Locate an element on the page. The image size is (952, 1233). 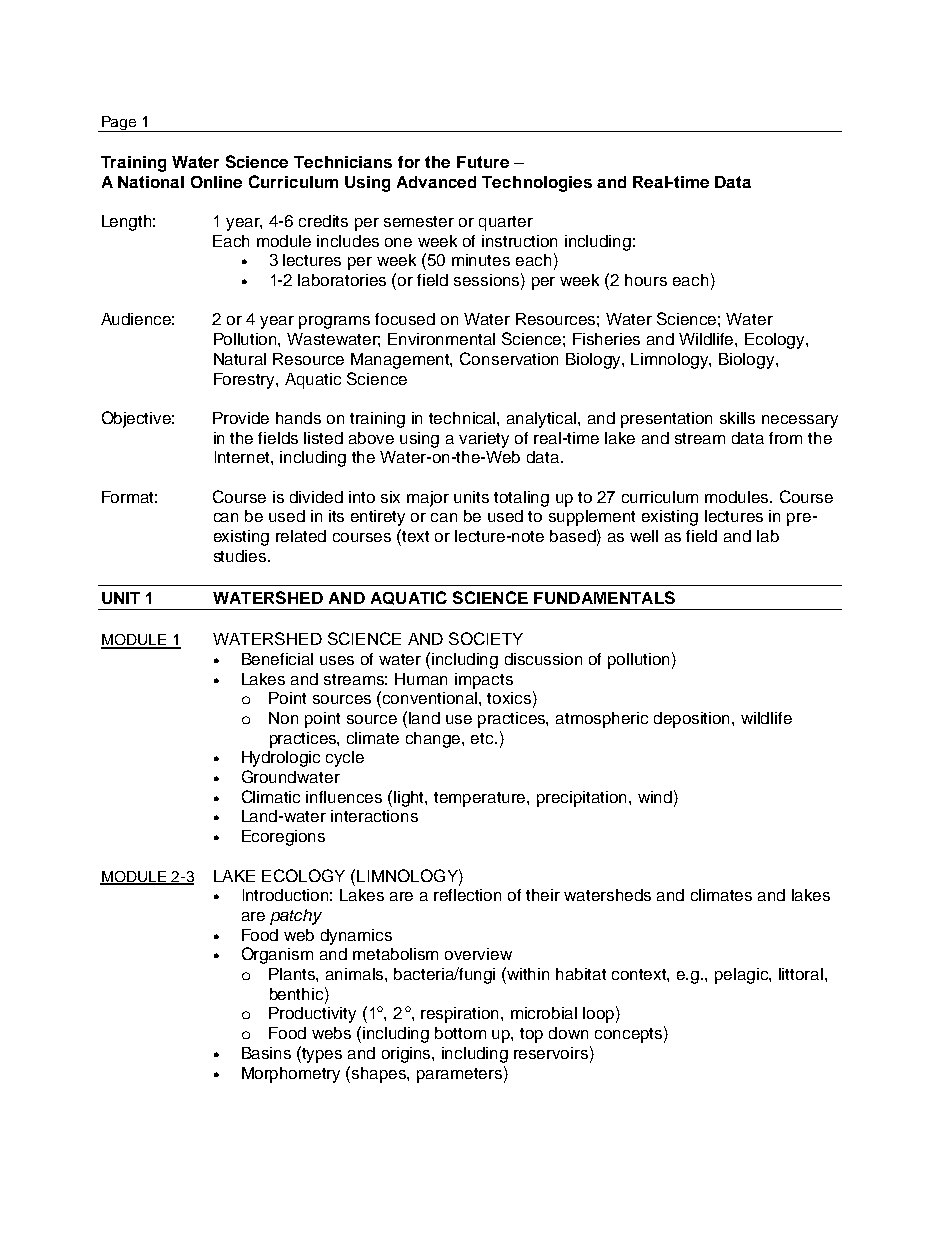
bottom is located at coordinates (460, 1033).
